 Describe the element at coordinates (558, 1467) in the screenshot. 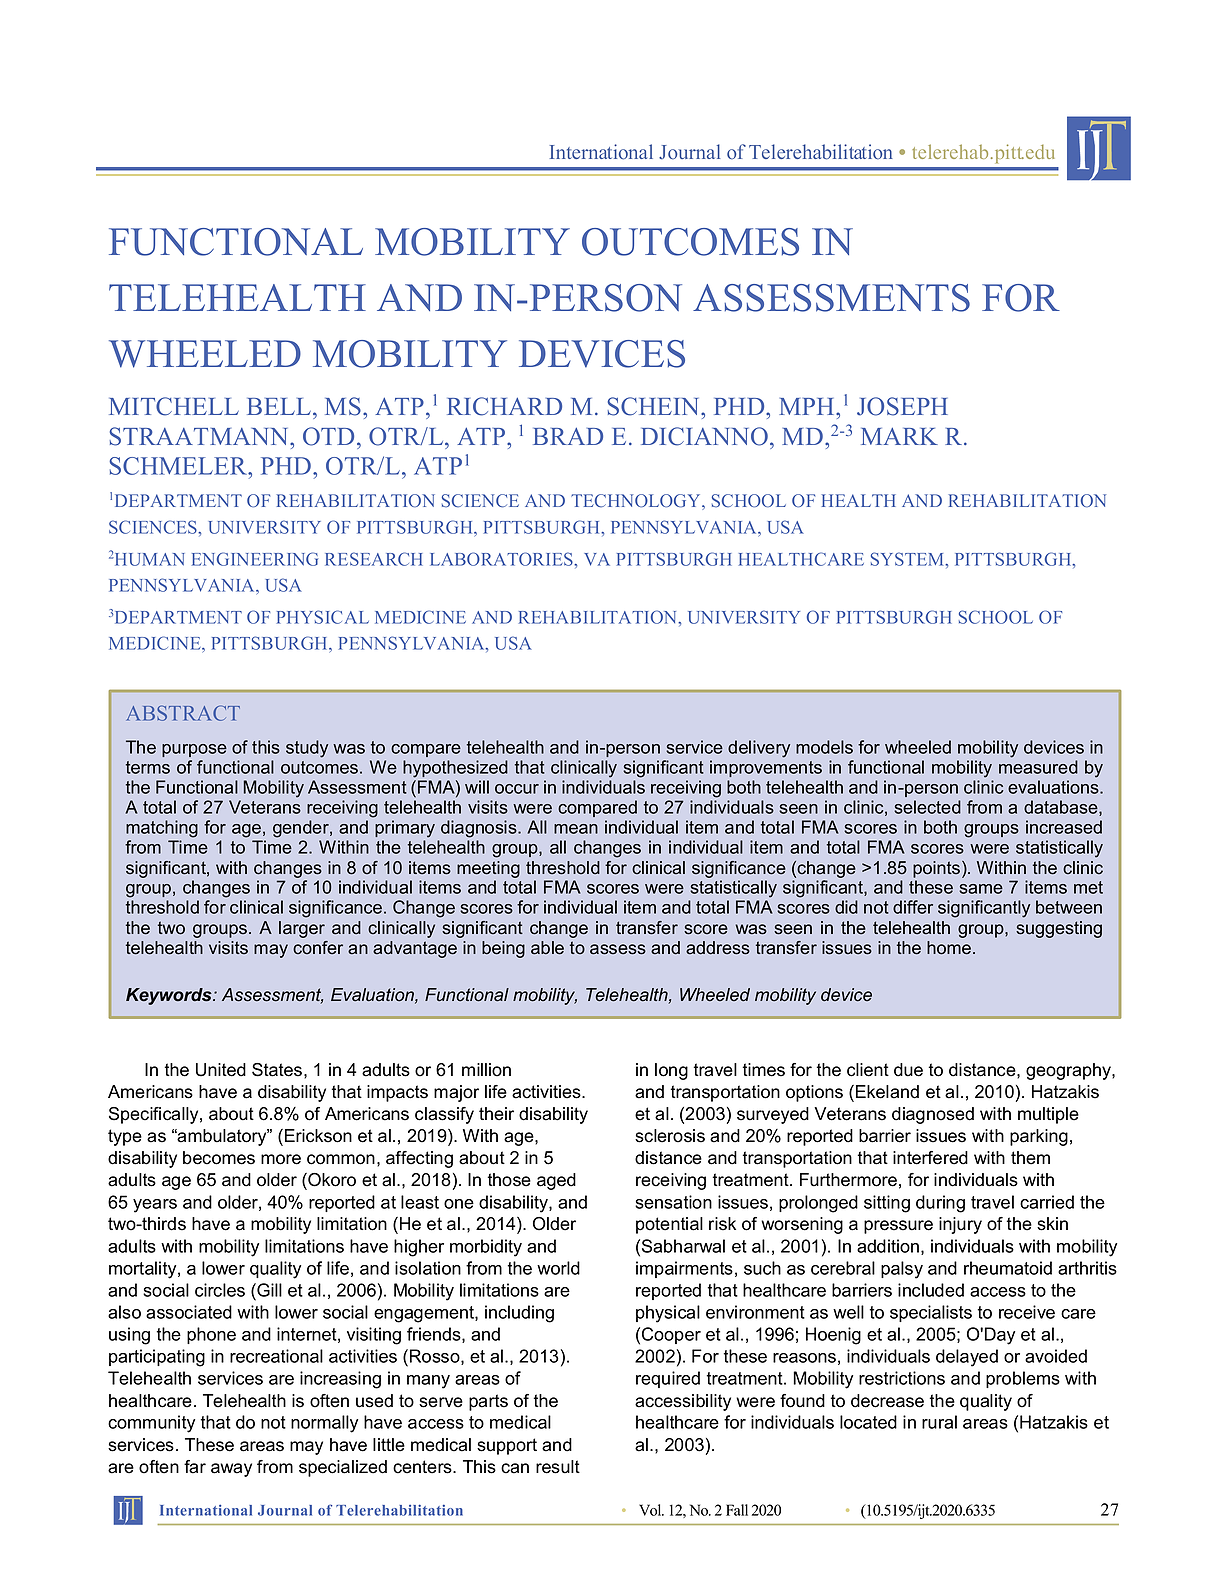

I see `result` at that location.
